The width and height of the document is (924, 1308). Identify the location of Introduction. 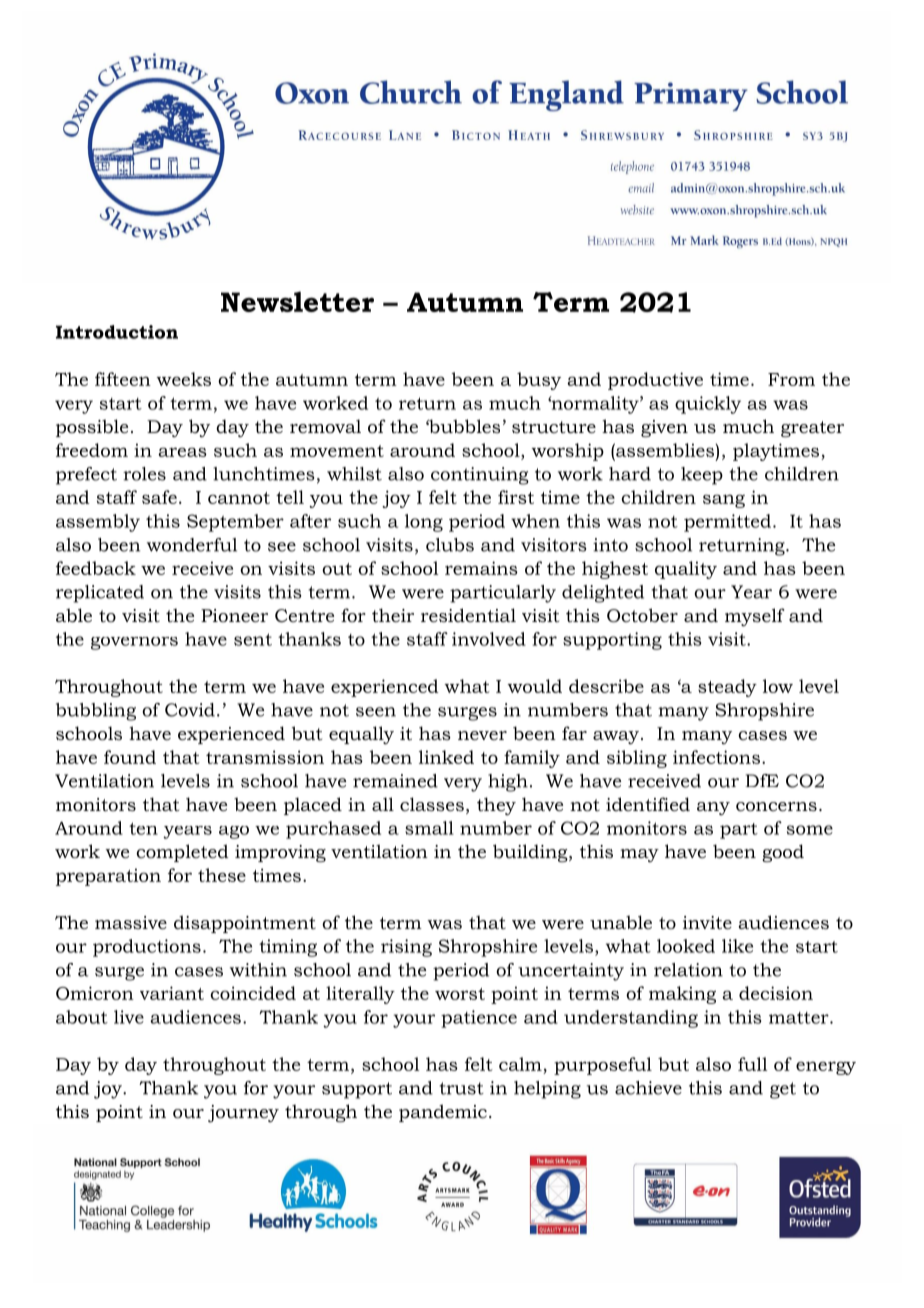
(117, 332).
